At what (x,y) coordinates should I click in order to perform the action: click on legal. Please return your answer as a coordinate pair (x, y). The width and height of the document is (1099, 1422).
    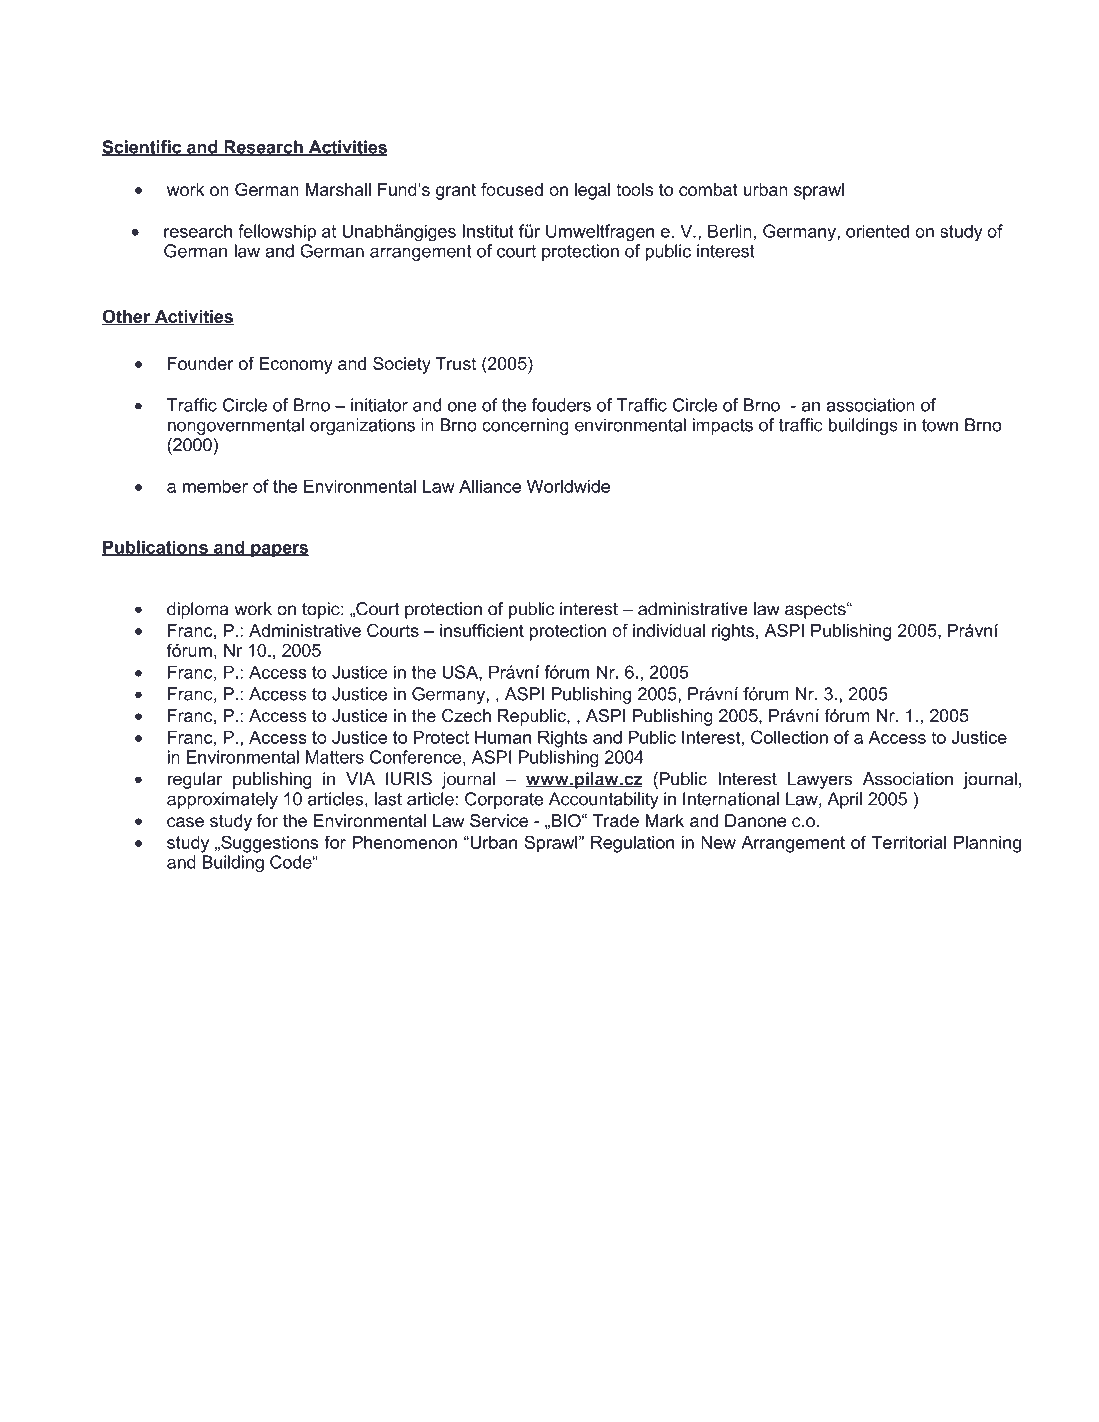
    Looking at the image, I should click on (593, 191).
